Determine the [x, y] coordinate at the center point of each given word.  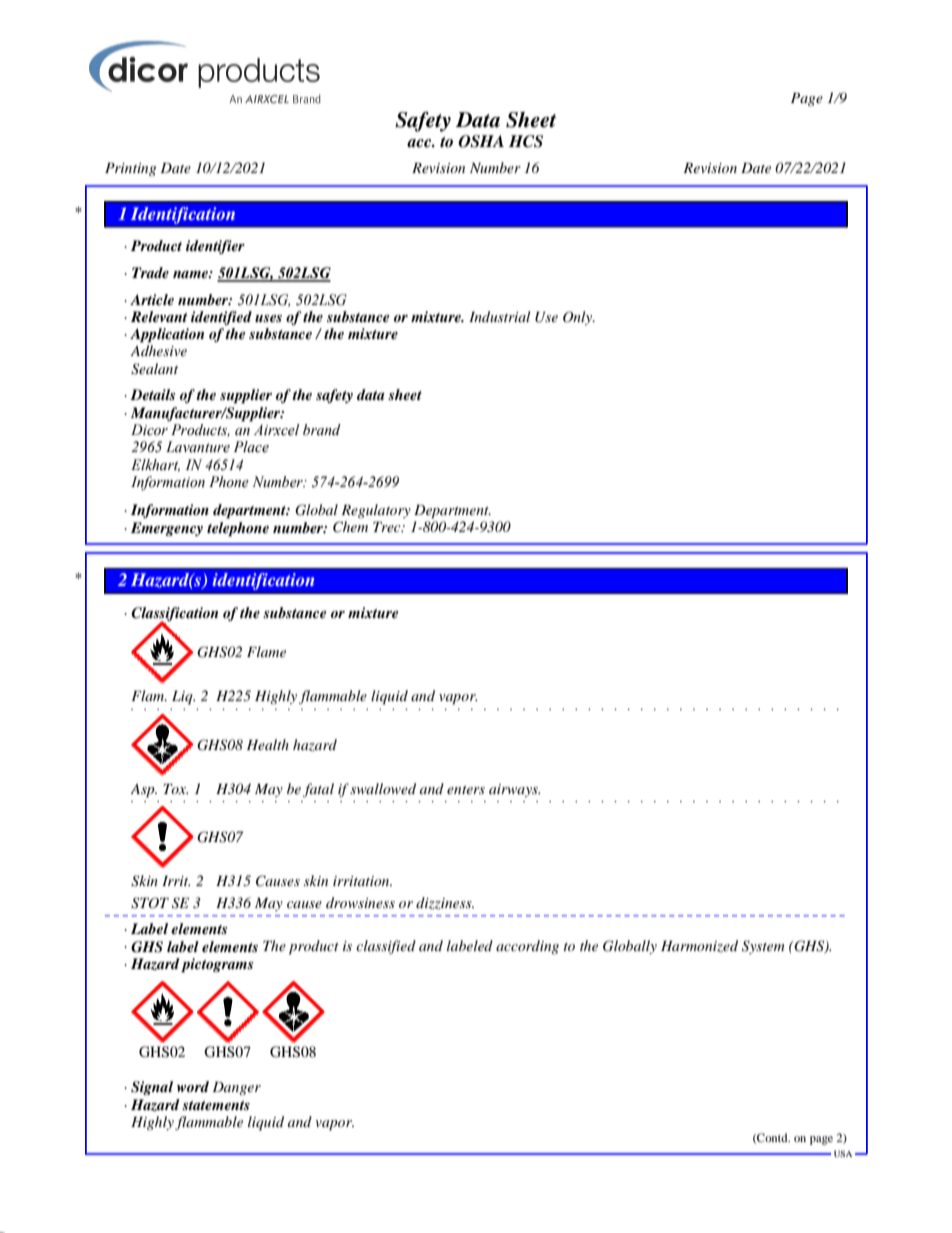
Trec [388, 527]
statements [216, 1105]
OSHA [481, 141]
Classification [174, 615]
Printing [130, 169]
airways [514, 790]
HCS [526, 141]
